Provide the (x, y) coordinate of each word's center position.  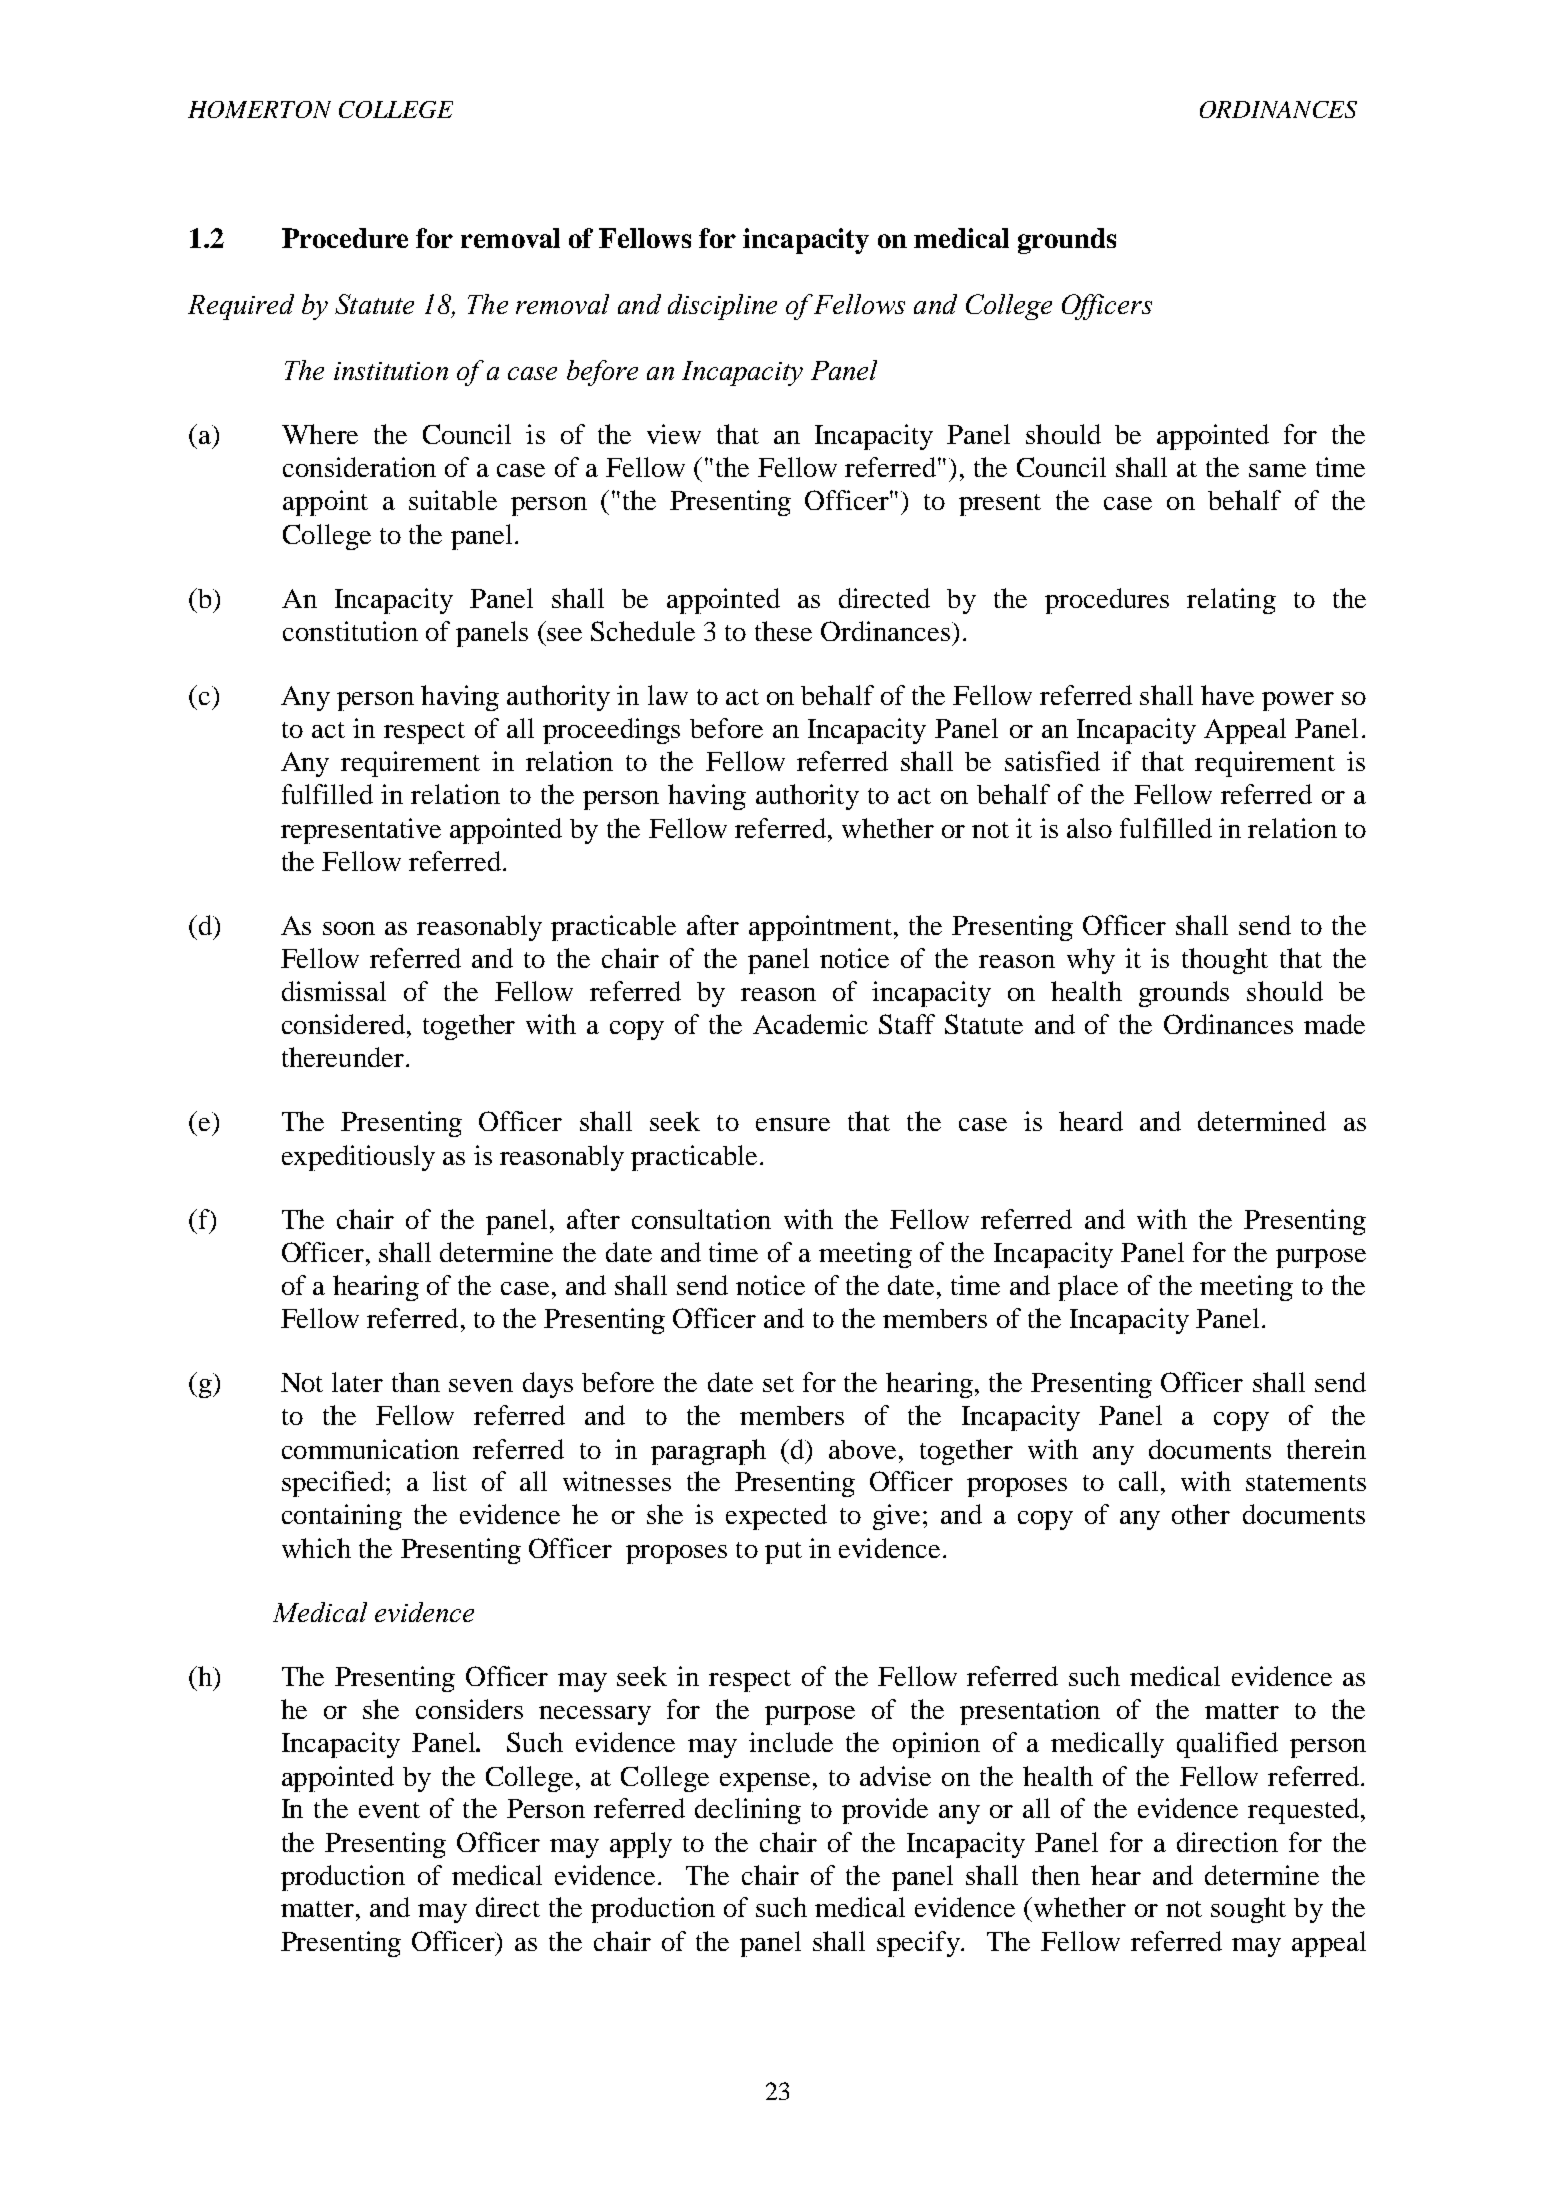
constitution (350, 631)
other (1201, 1514)
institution (391, 371)
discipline (722, 307)
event (389, 1810)
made (1334, 1024)
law (668, 695)
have (1227, 695)
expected (776, 1517)
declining (748, 1811)
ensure (793, 1124)
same (1277, 470)
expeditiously (358, 1158)
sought (1248, 1910)
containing (342, 1517)
